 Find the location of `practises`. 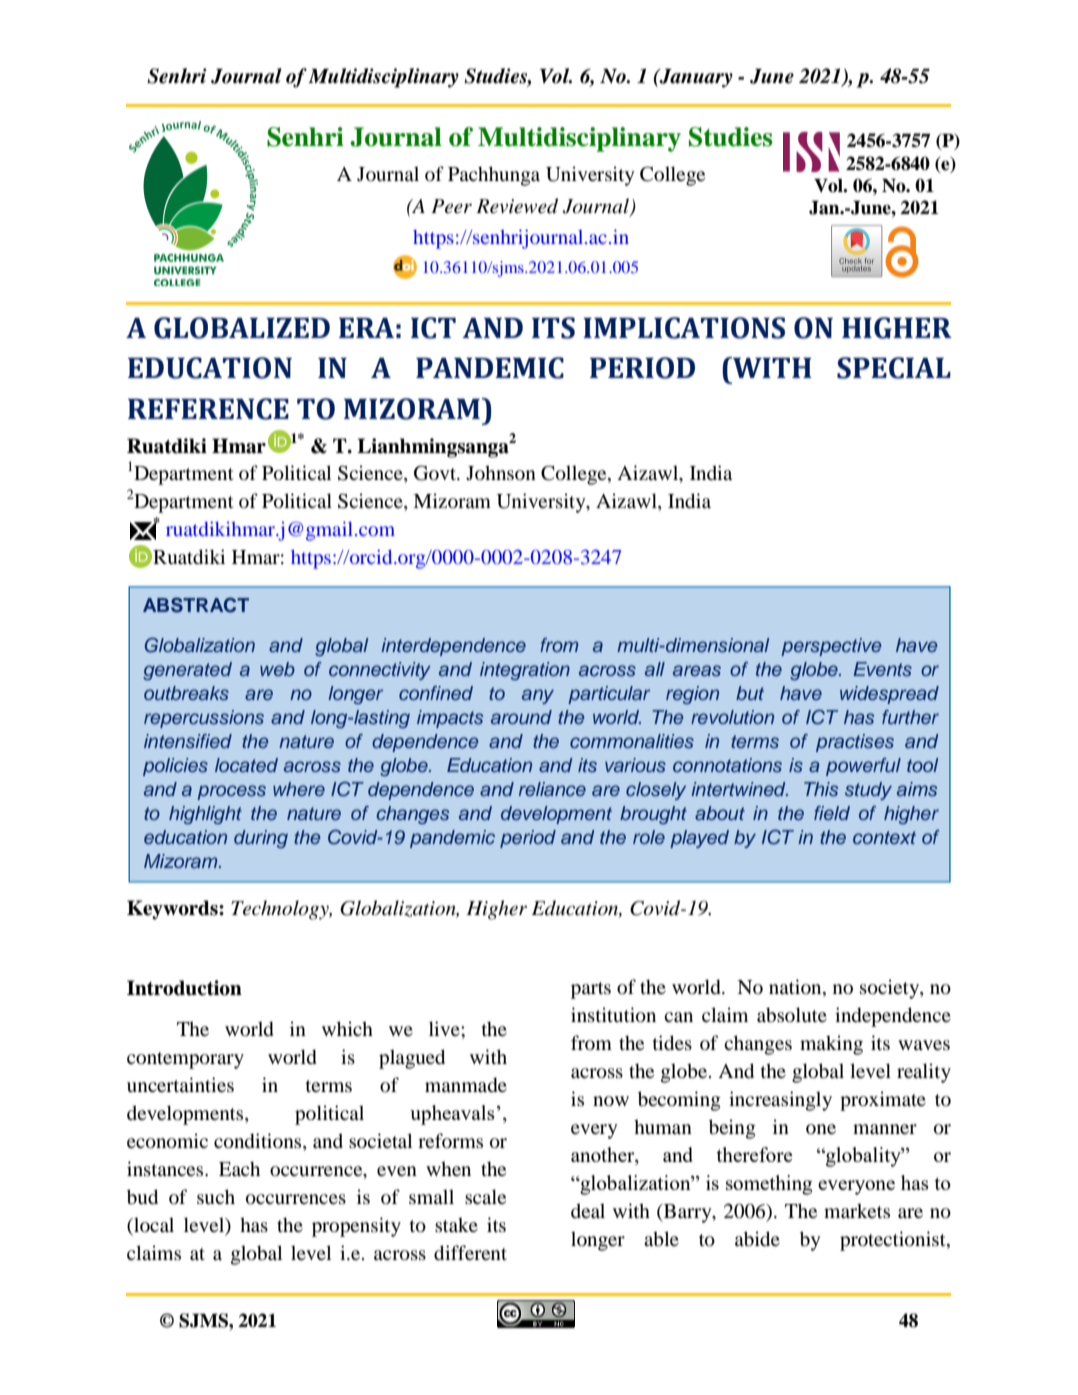

practises is located at coordinates (855, 743).
